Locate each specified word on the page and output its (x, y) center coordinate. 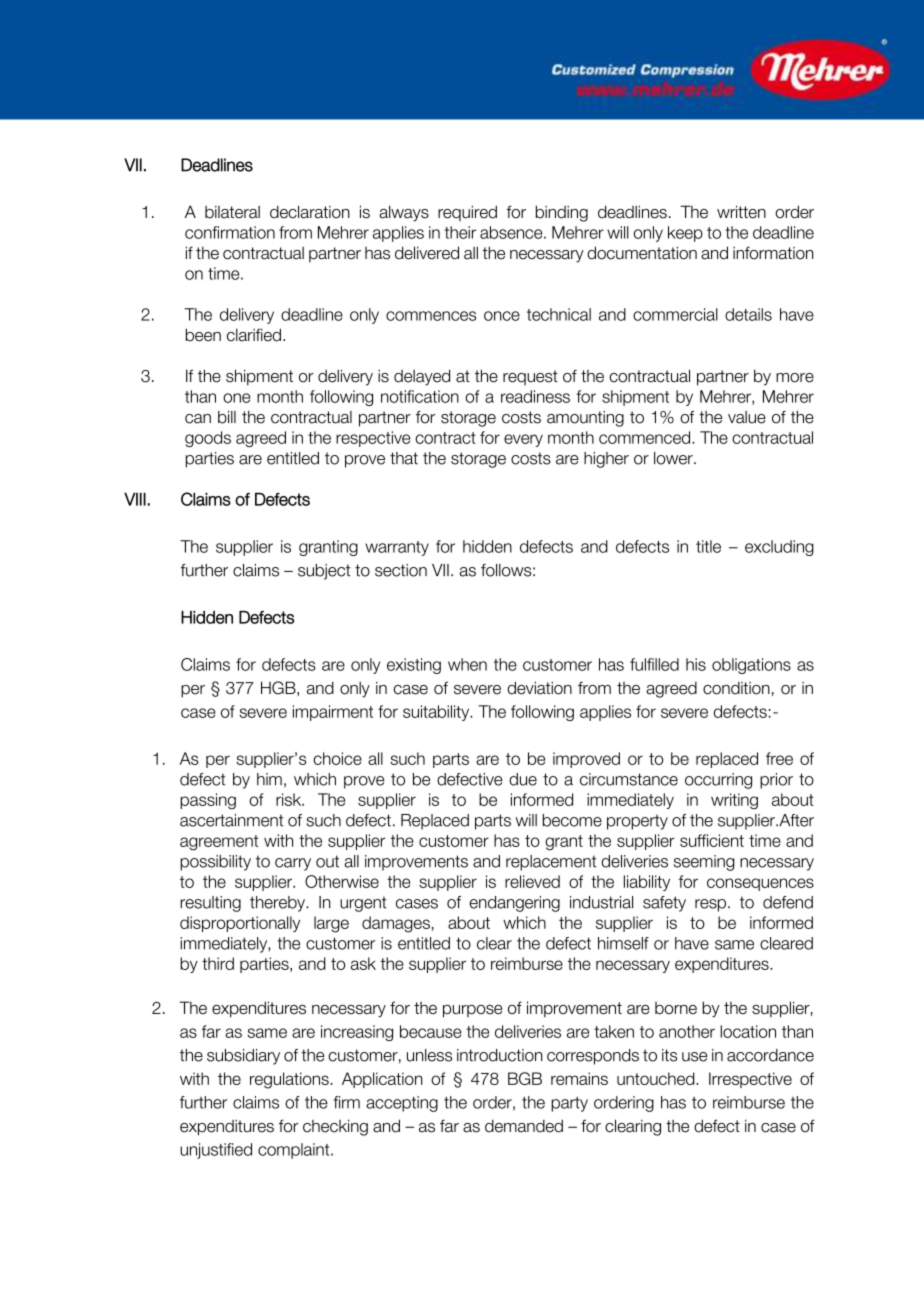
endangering (514, 904)
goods (208, 439)
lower (674, 458)
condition (736, 688)
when (467, 664)
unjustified (216, 1151)
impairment (333, 713)
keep (685, 234)
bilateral (232, 212)
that (404, 458)
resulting (210, 904)
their (460, 232)
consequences (760, 884)
